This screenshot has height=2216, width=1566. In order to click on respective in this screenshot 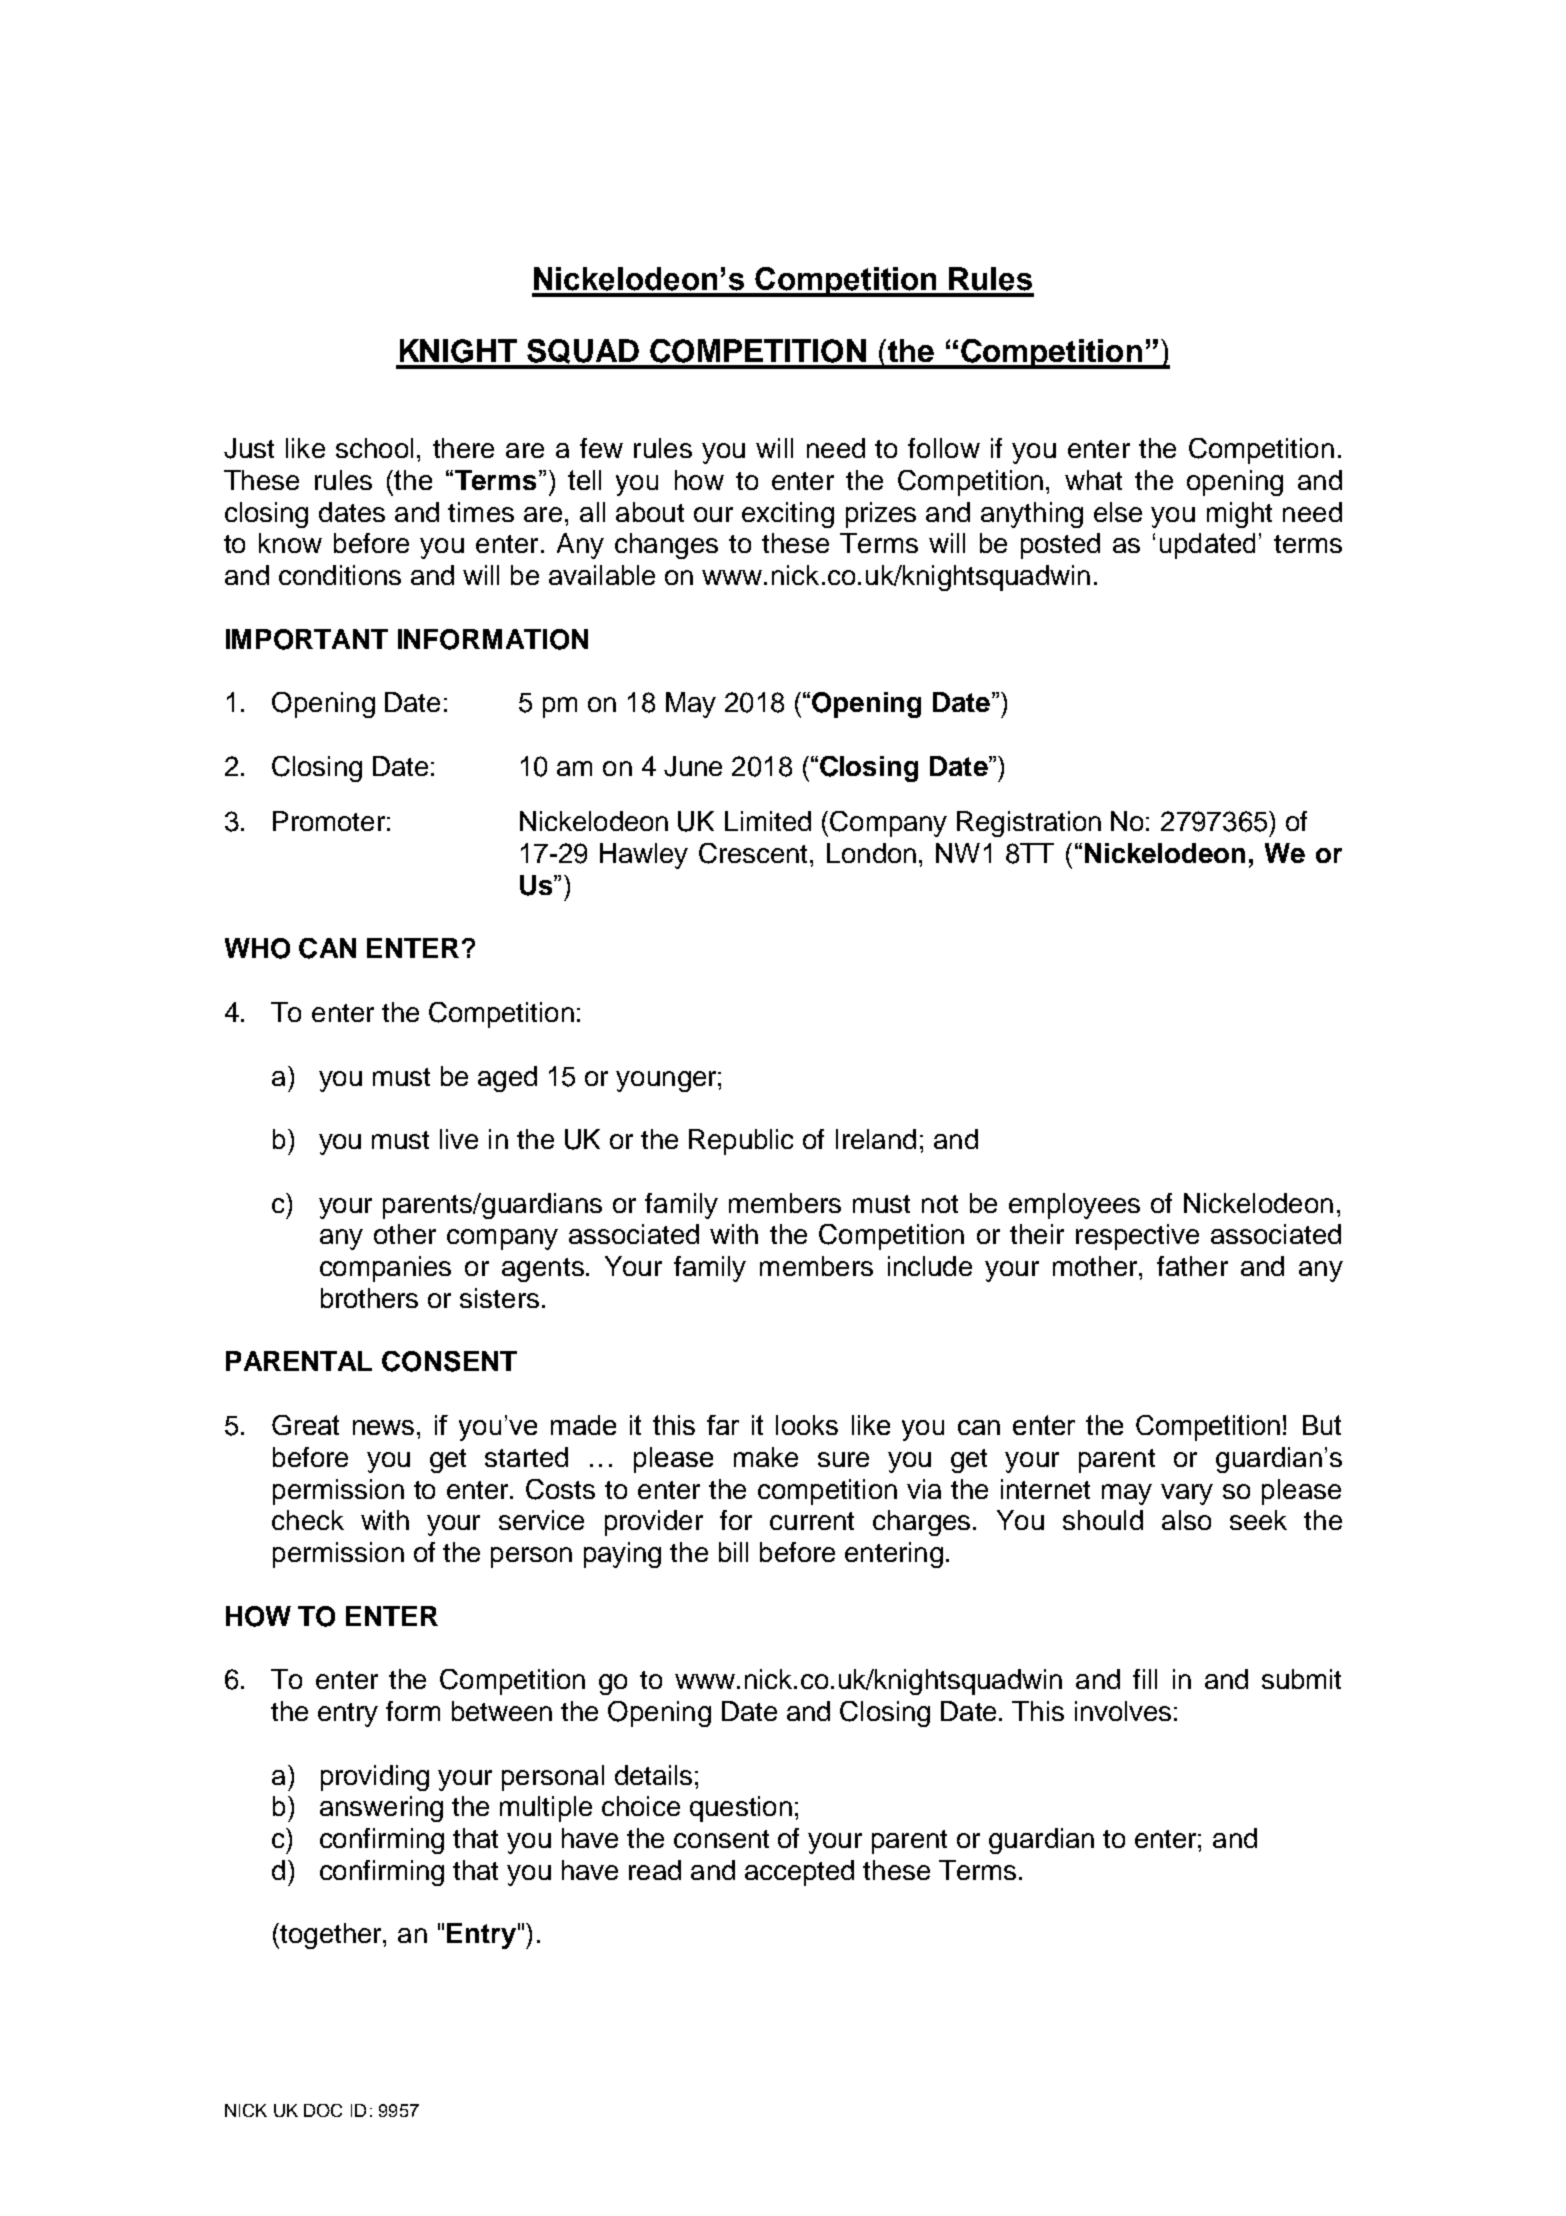, I will do `click(1137, 1237)`.
